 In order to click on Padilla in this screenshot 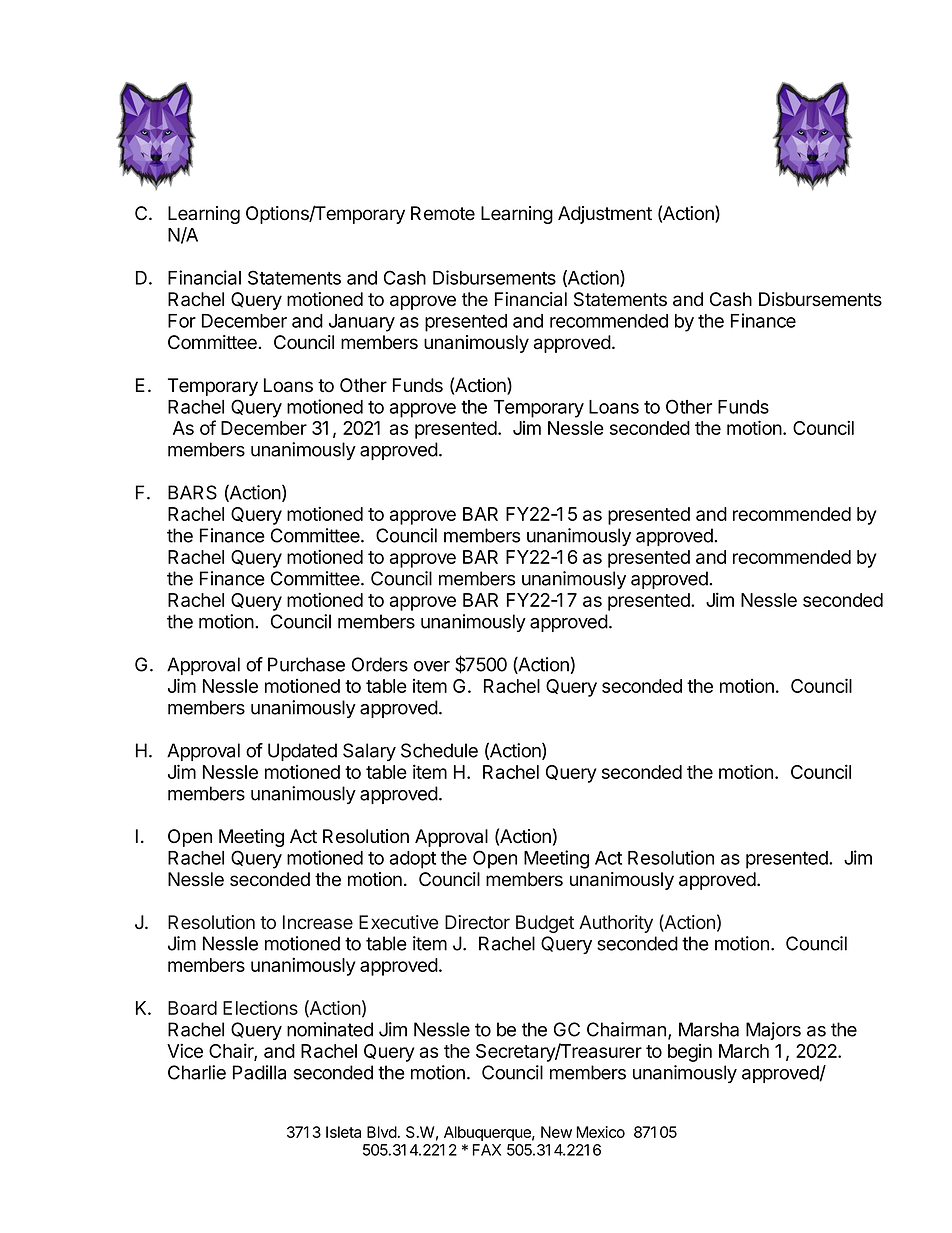, I will do `click(259, 1072)`.
